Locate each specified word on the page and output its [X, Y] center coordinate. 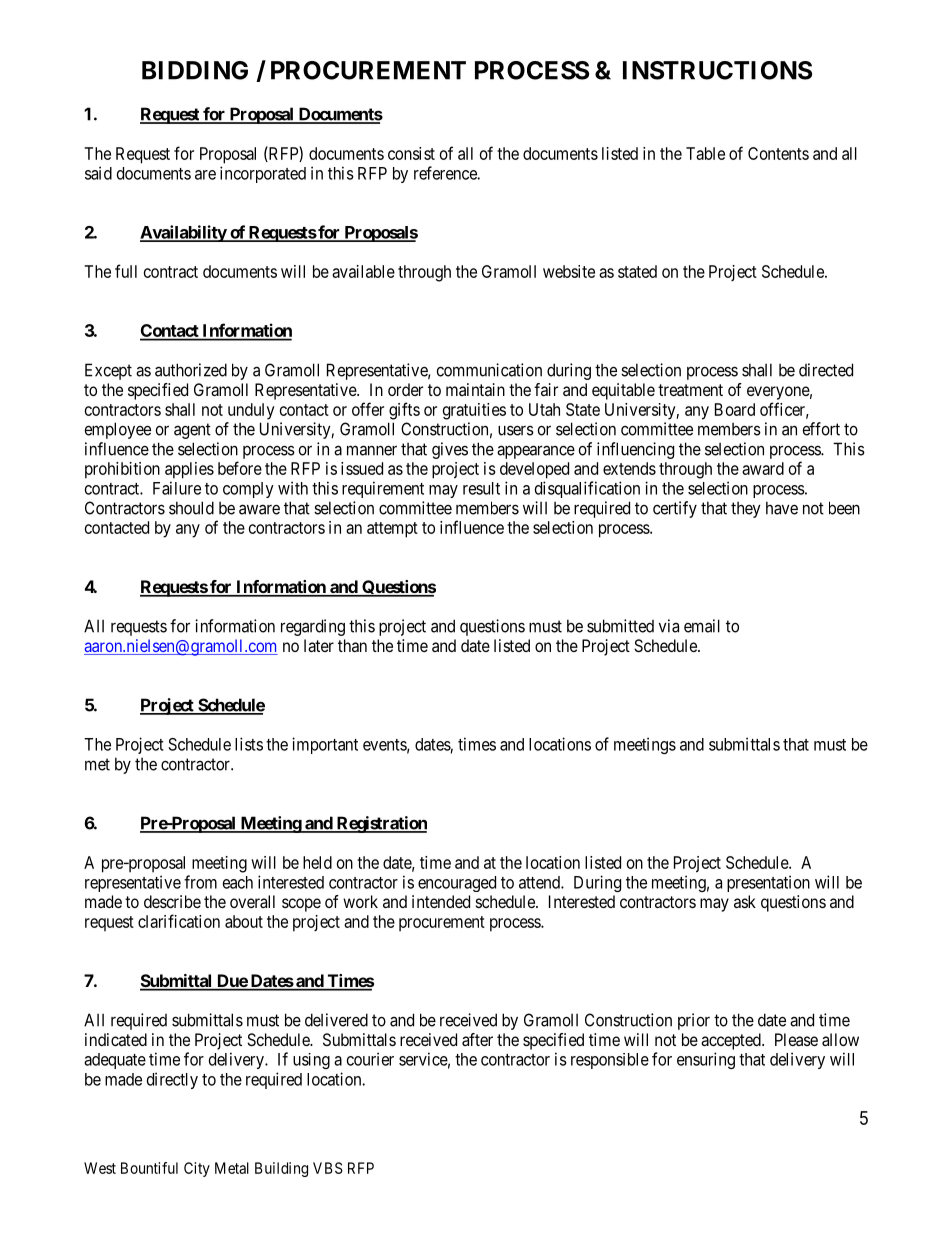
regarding [313, 627]
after [477, 1039]
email [702, 626]
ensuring [706, 1060]
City [197, 1169]
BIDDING [195, 70]
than [352, 645]
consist [411, 153]
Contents [778, 153]
